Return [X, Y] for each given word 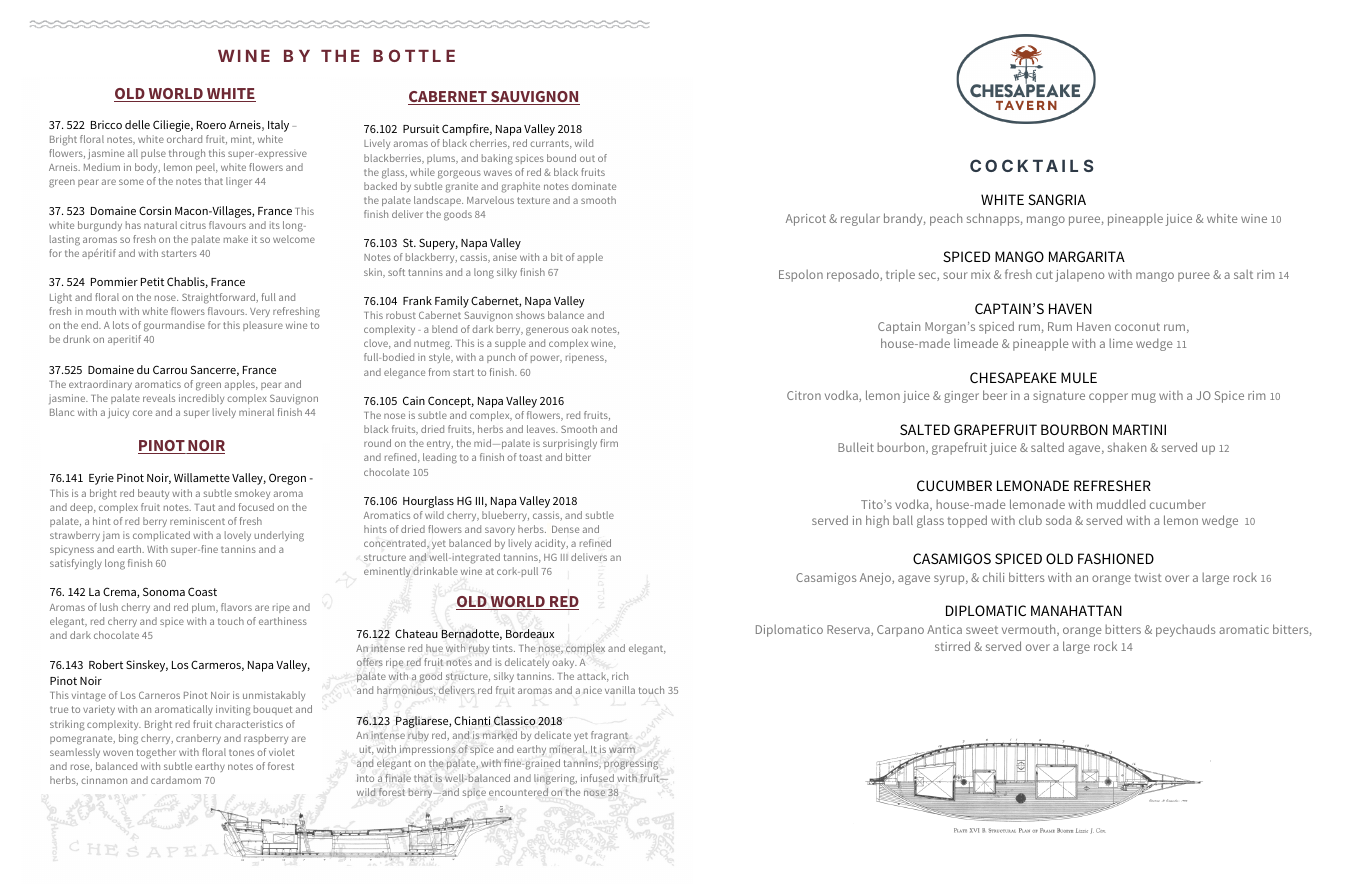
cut [1044, 275]
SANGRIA [1057, 199]
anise [505, 257]
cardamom [176, 780]
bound [561, 158]
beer [995, 395]
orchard [184, 139]
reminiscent [197, 521]
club [1030, 520]
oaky [564, 663]
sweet [982, 630]
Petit [152, 281]
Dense [565, 529]
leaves [542, 429]
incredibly [201, 399]
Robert [106, 664]
